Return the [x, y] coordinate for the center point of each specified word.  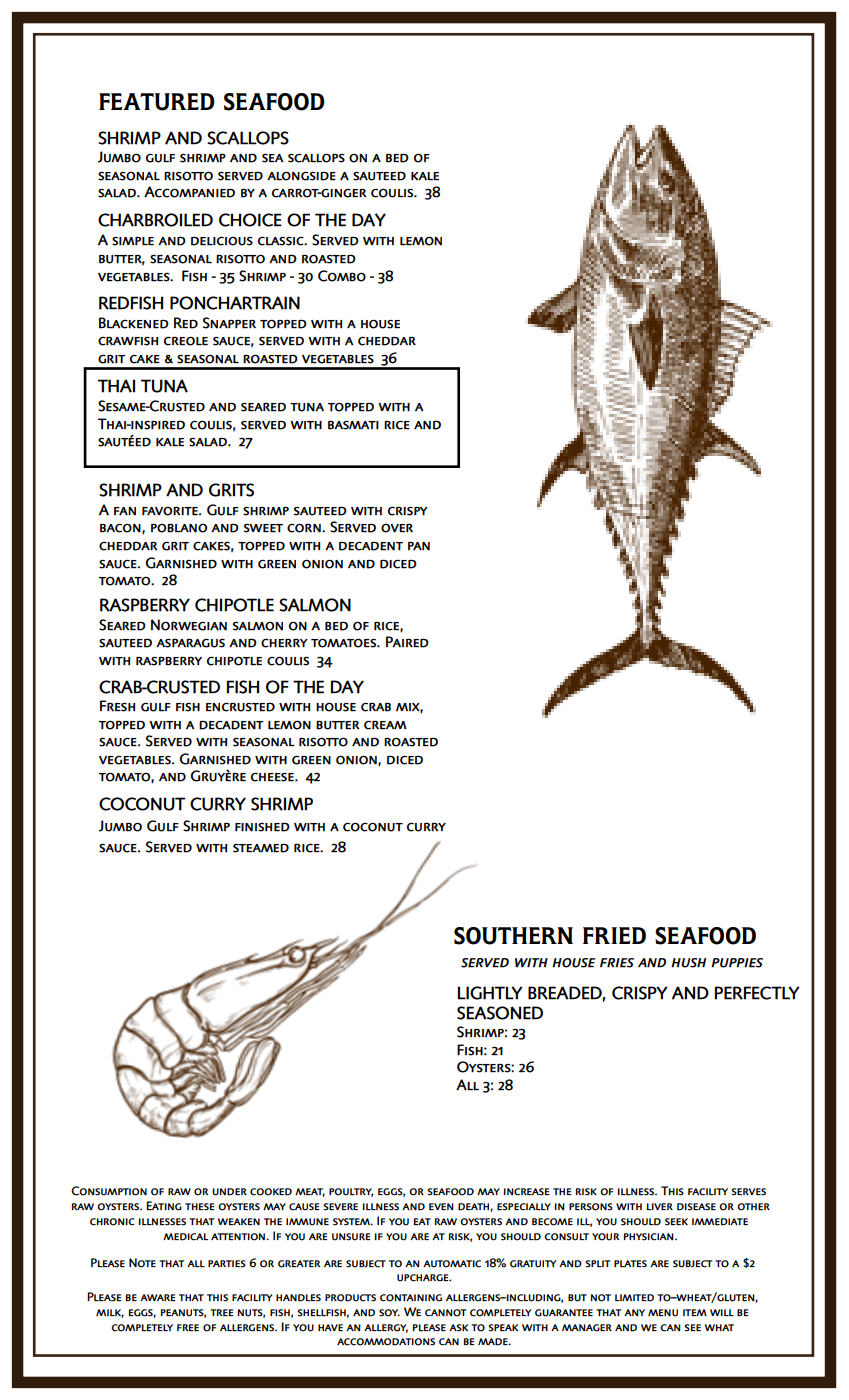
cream [385, 725]
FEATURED [157, 102]
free [188, 1327]
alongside [301, 176]
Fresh [117, 706]
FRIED [614, 935]
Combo [342, 276]
